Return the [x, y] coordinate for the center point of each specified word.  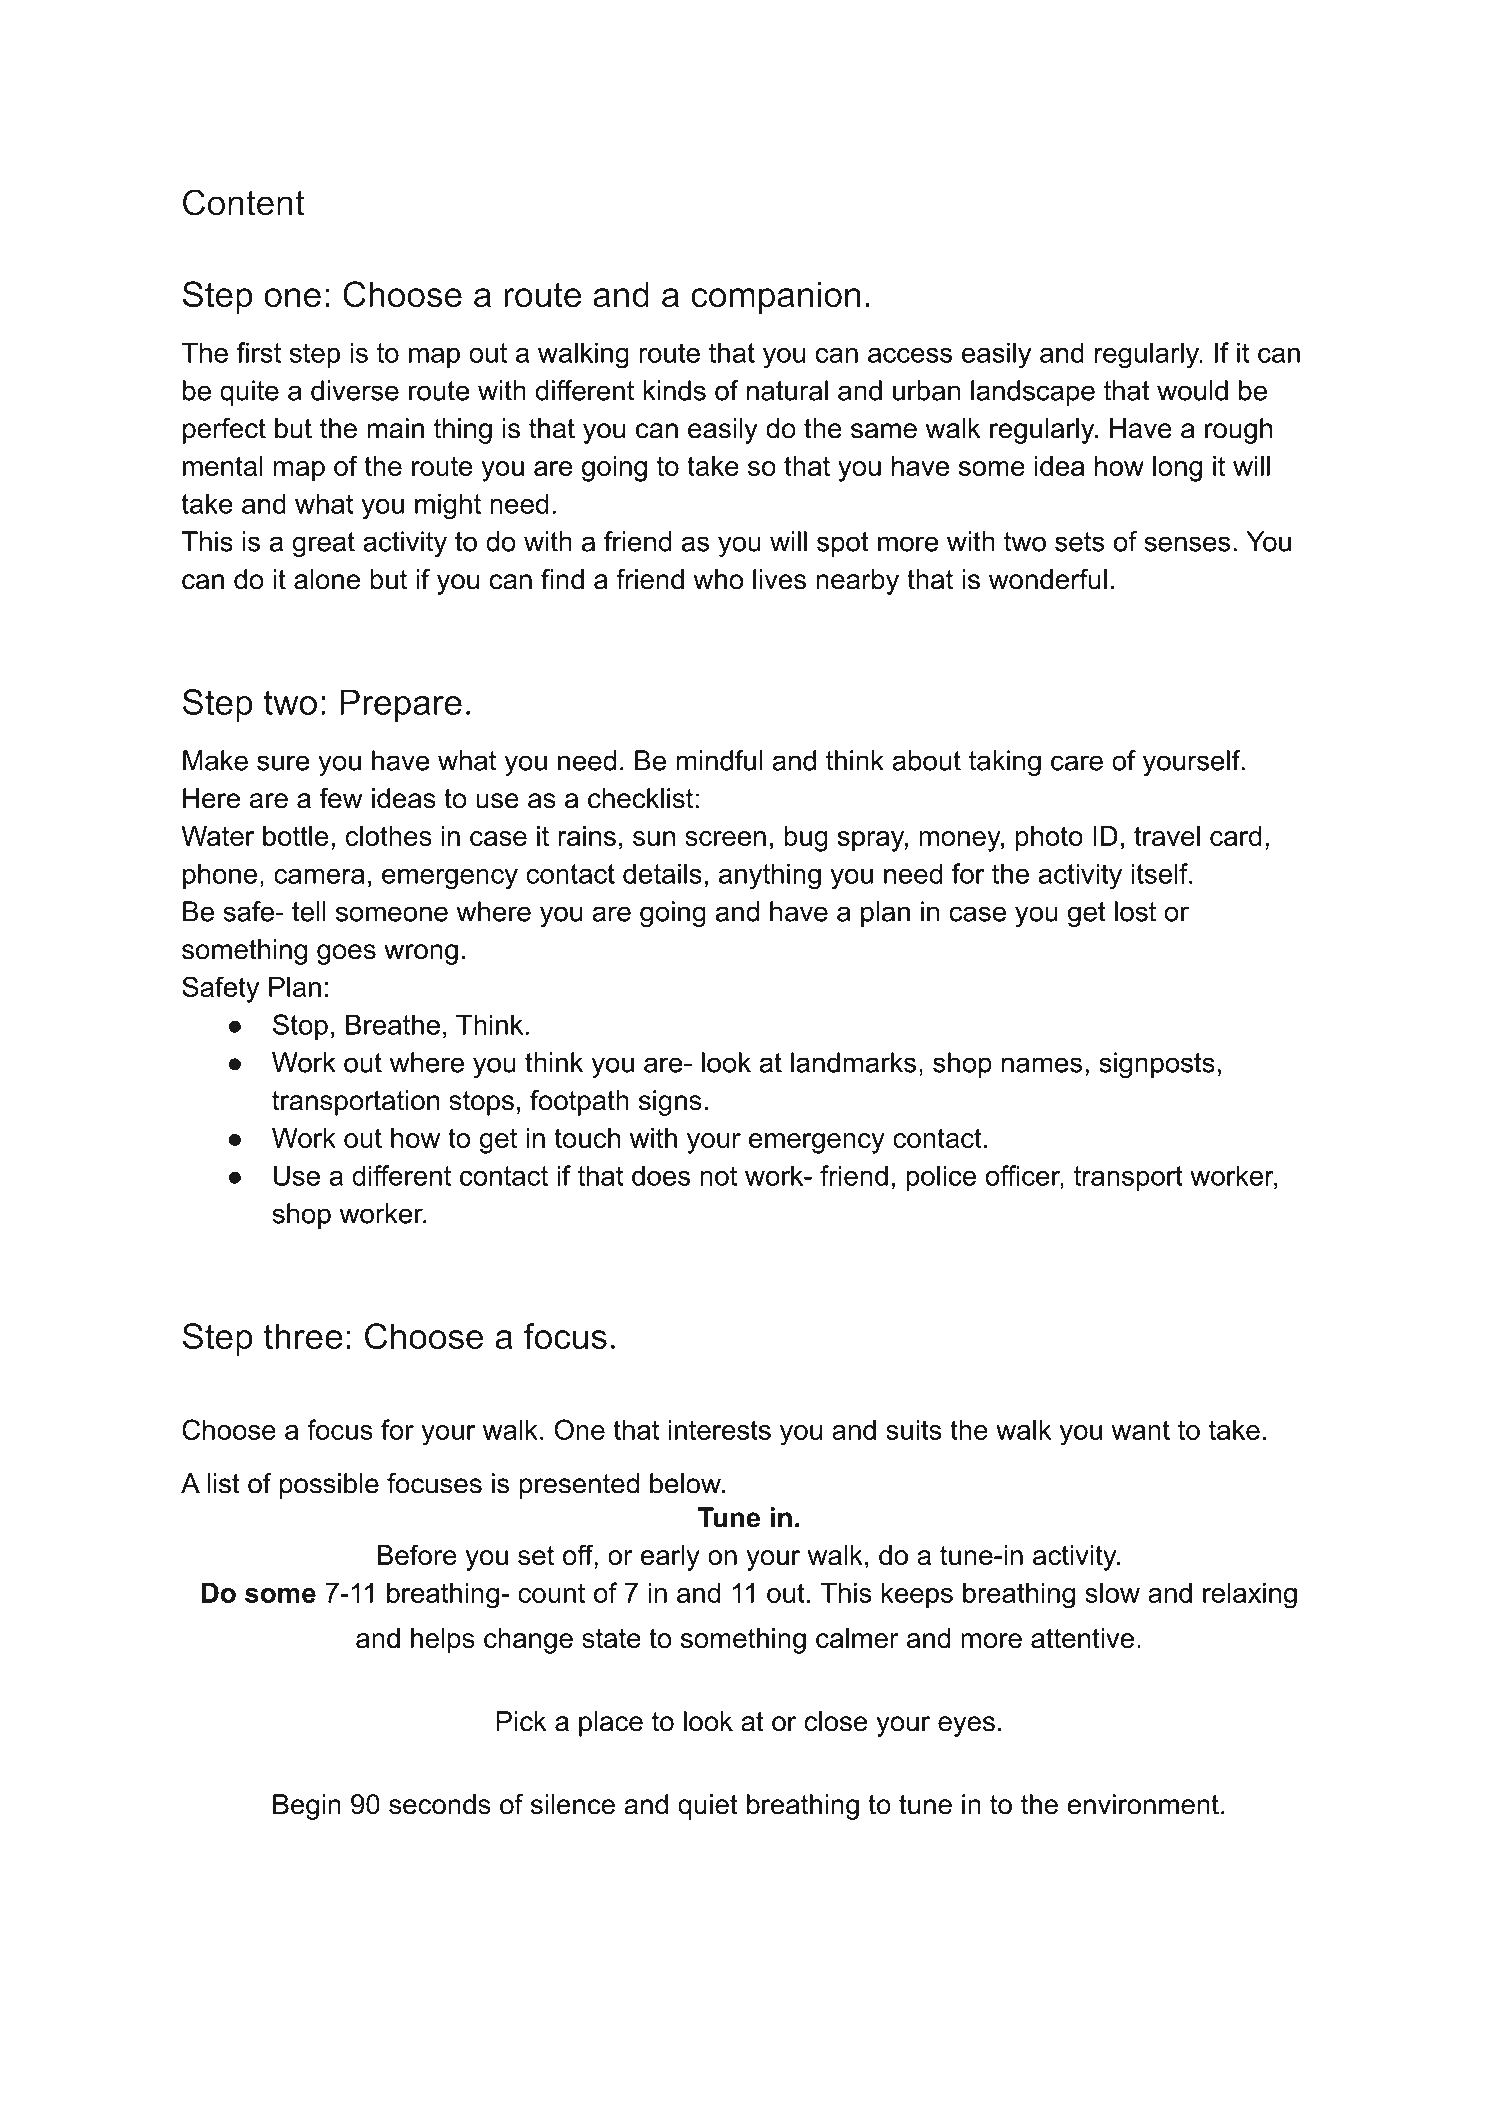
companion [775, 297]
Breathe [393, 1024]
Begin [307, 1807]
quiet [708, 1807]
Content [243, 202]
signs [670, 1103]
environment [1143, 1804]
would [1192, 390]
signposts [1157, 1065]
